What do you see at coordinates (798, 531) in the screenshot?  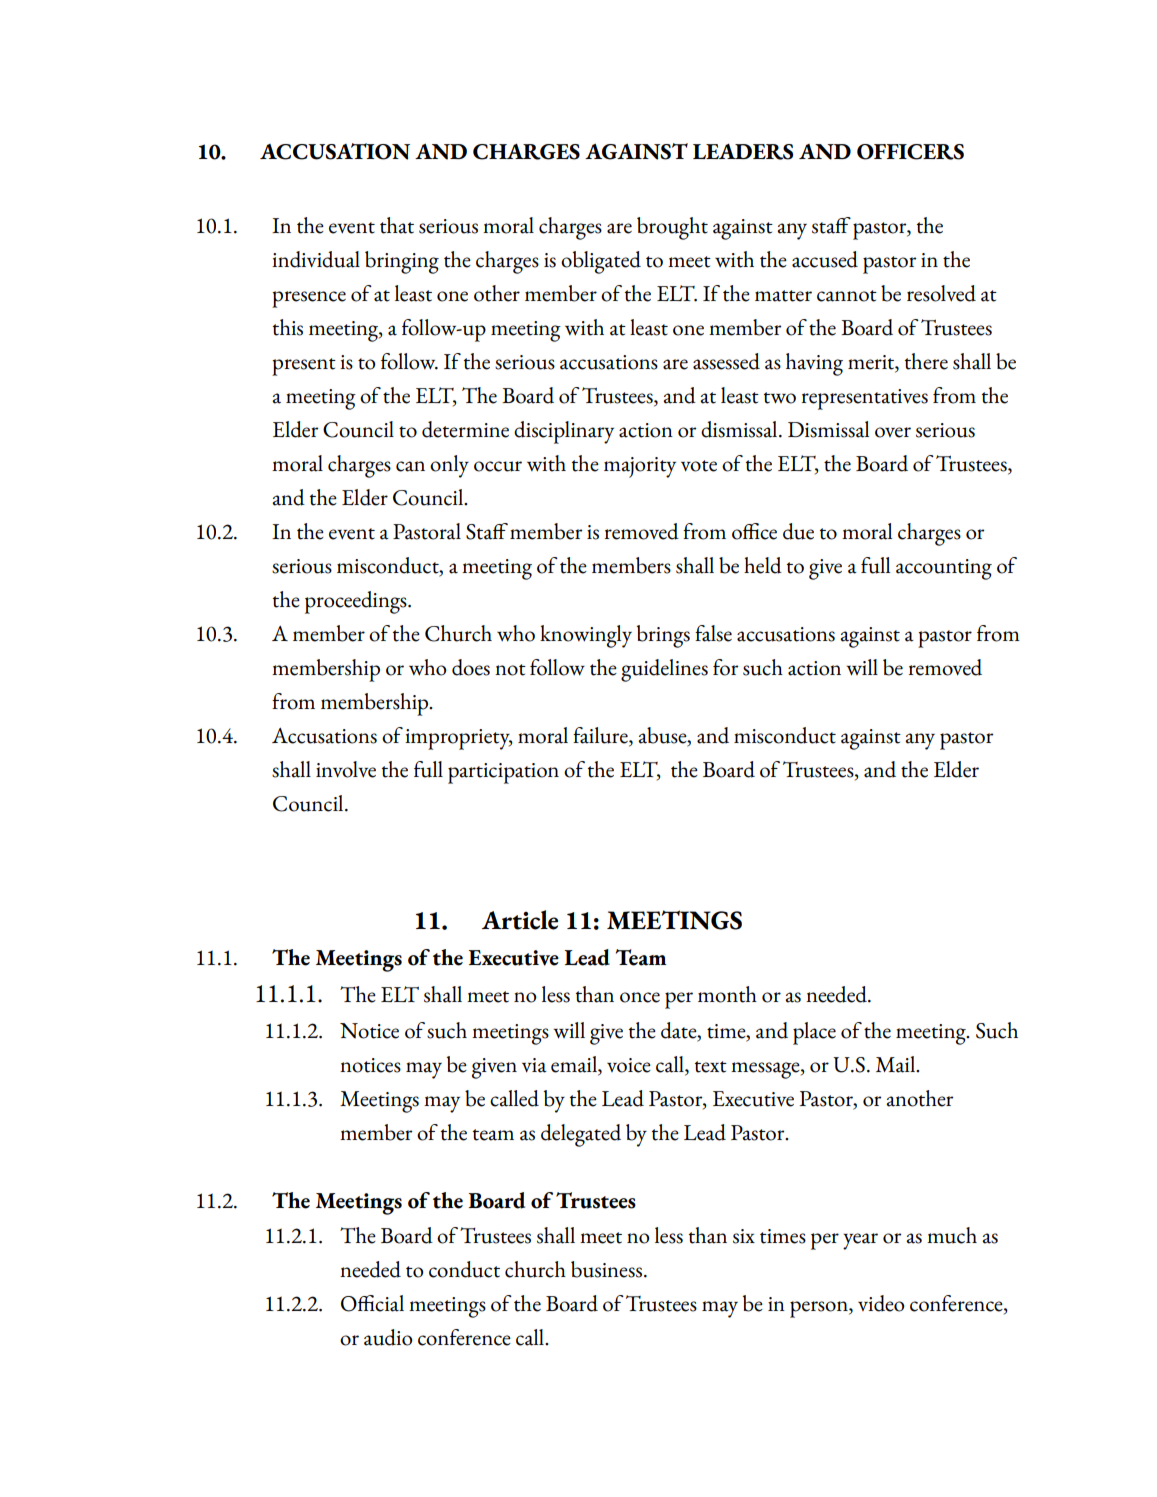 I see `due` at bounding box center [798, 531].
